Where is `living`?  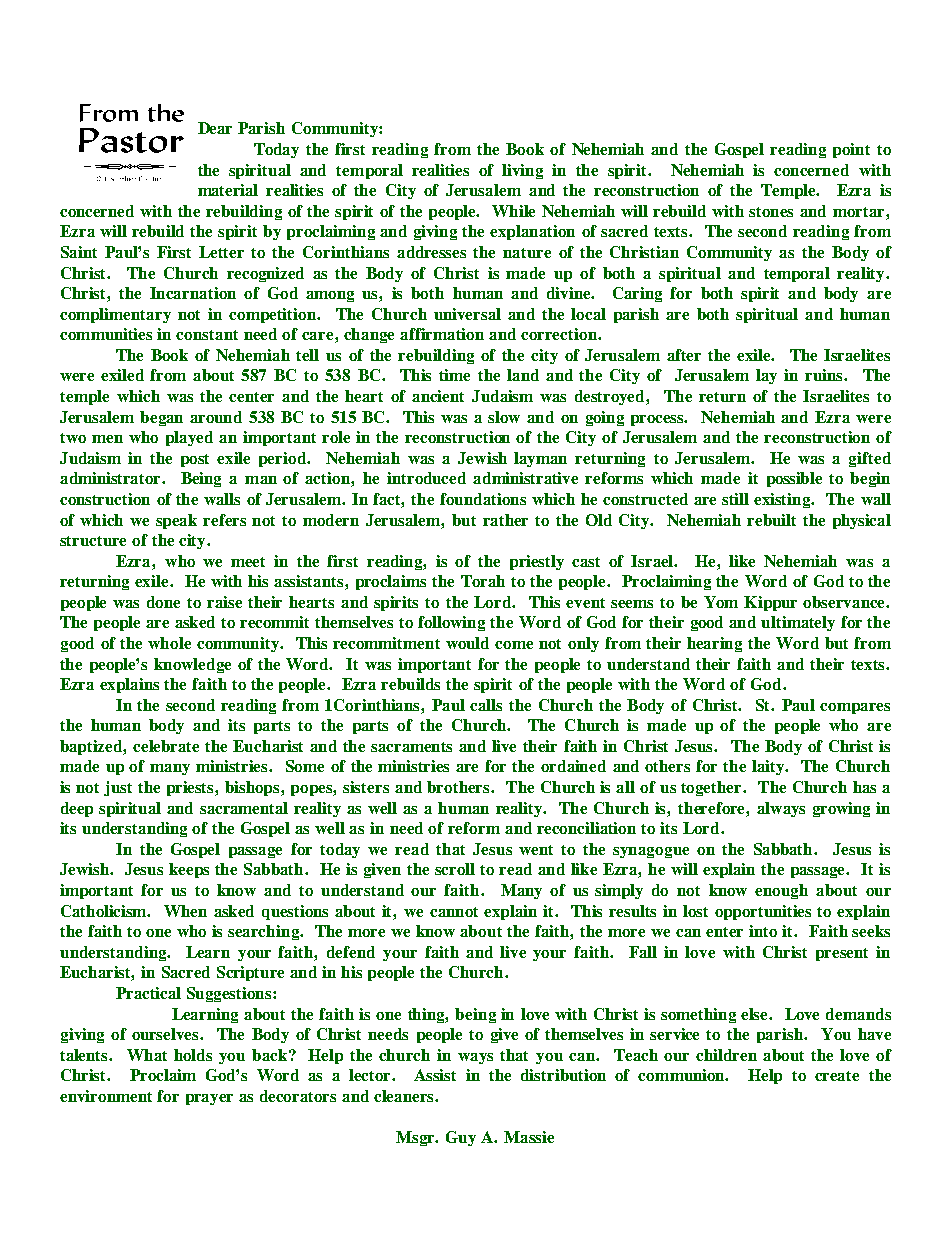
living is located at coordinates (522, 171).
